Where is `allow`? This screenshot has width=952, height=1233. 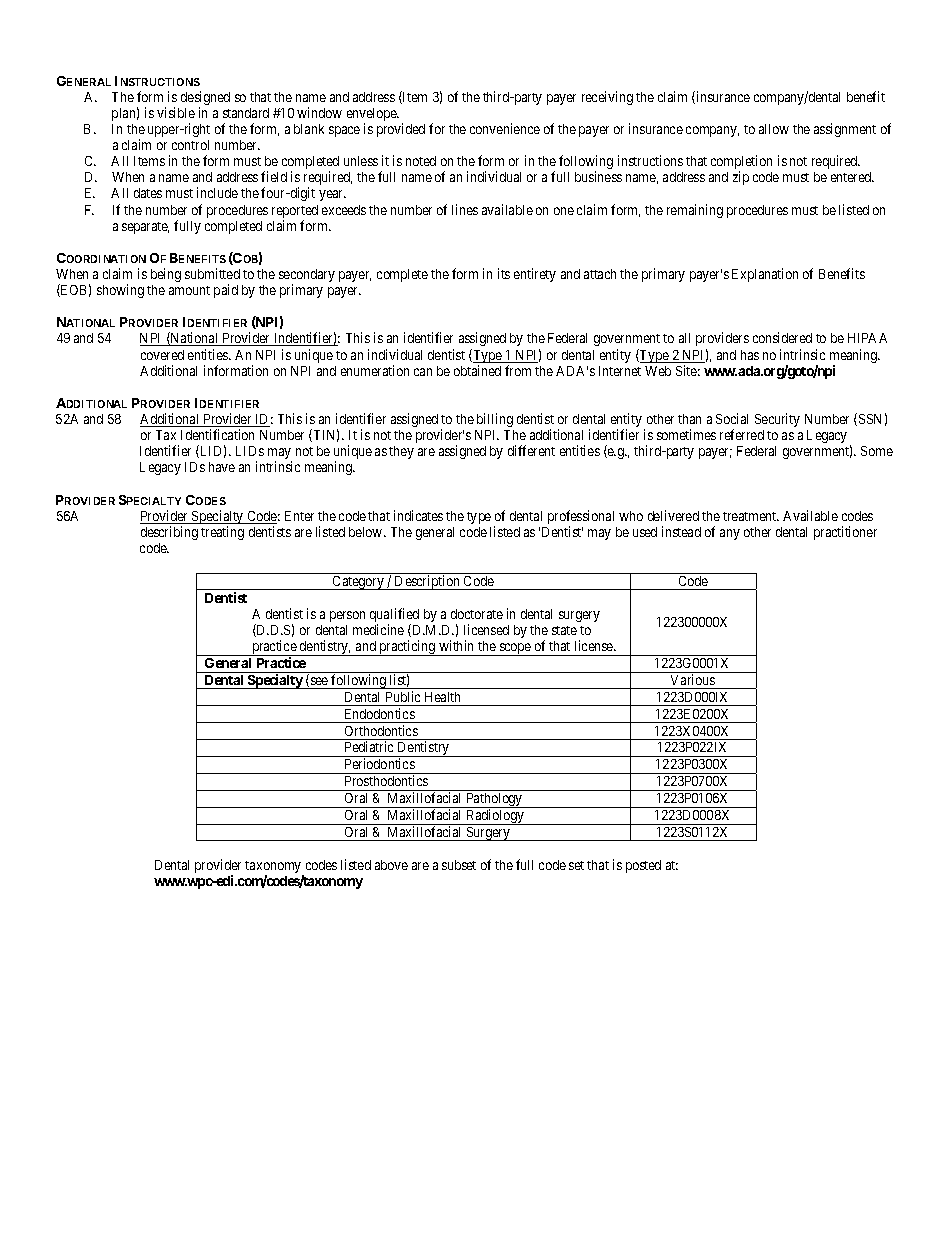 allow is located at coordinates (774, 129).
